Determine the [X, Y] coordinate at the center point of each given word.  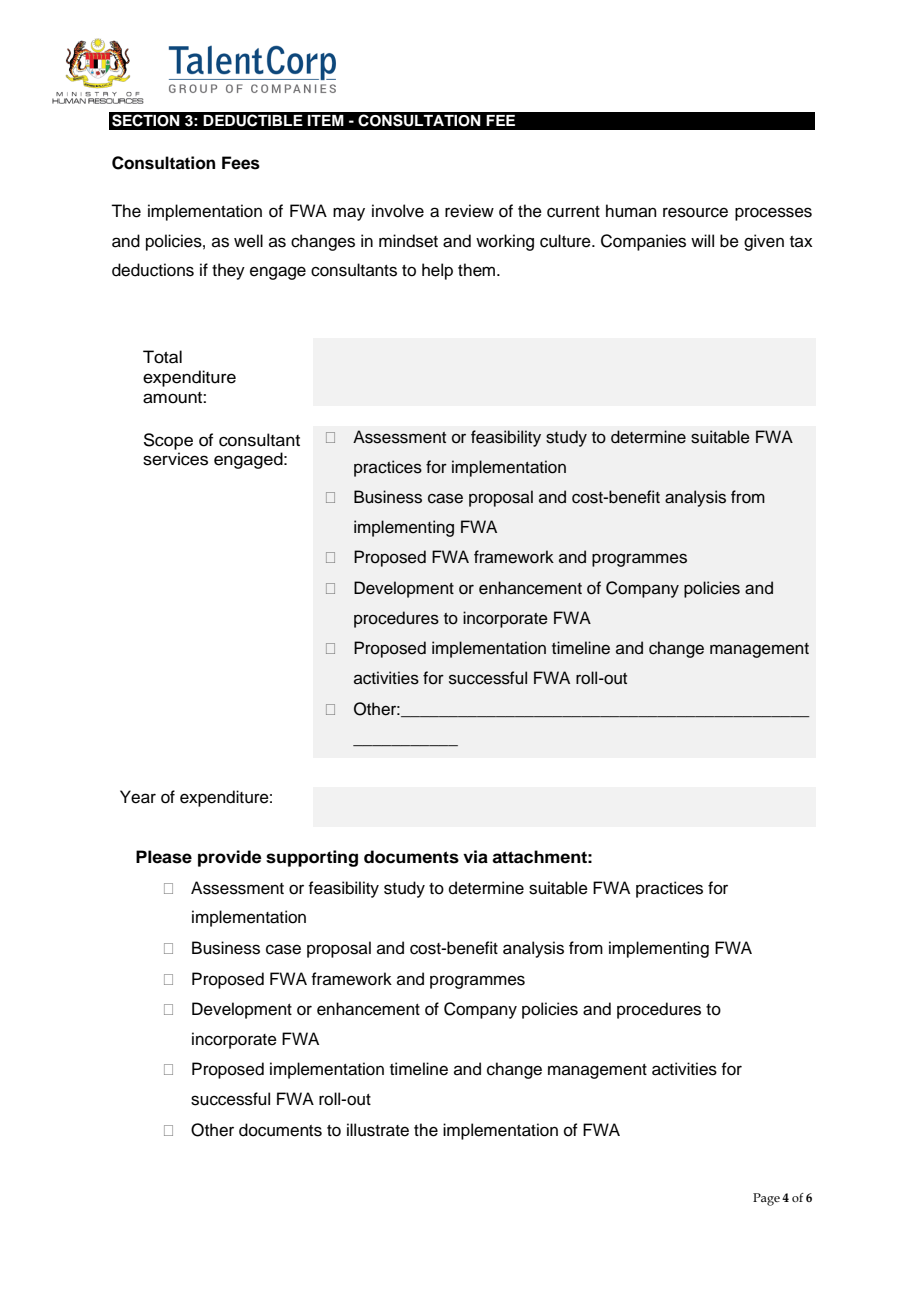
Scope [168, 441]
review [469, 211]
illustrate [378, 1130]
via [475, 857]
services [175, 459]
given [764, 242]
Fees [241, 163]
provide [230, 858]
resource [695, 212]
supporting [312, 858]
